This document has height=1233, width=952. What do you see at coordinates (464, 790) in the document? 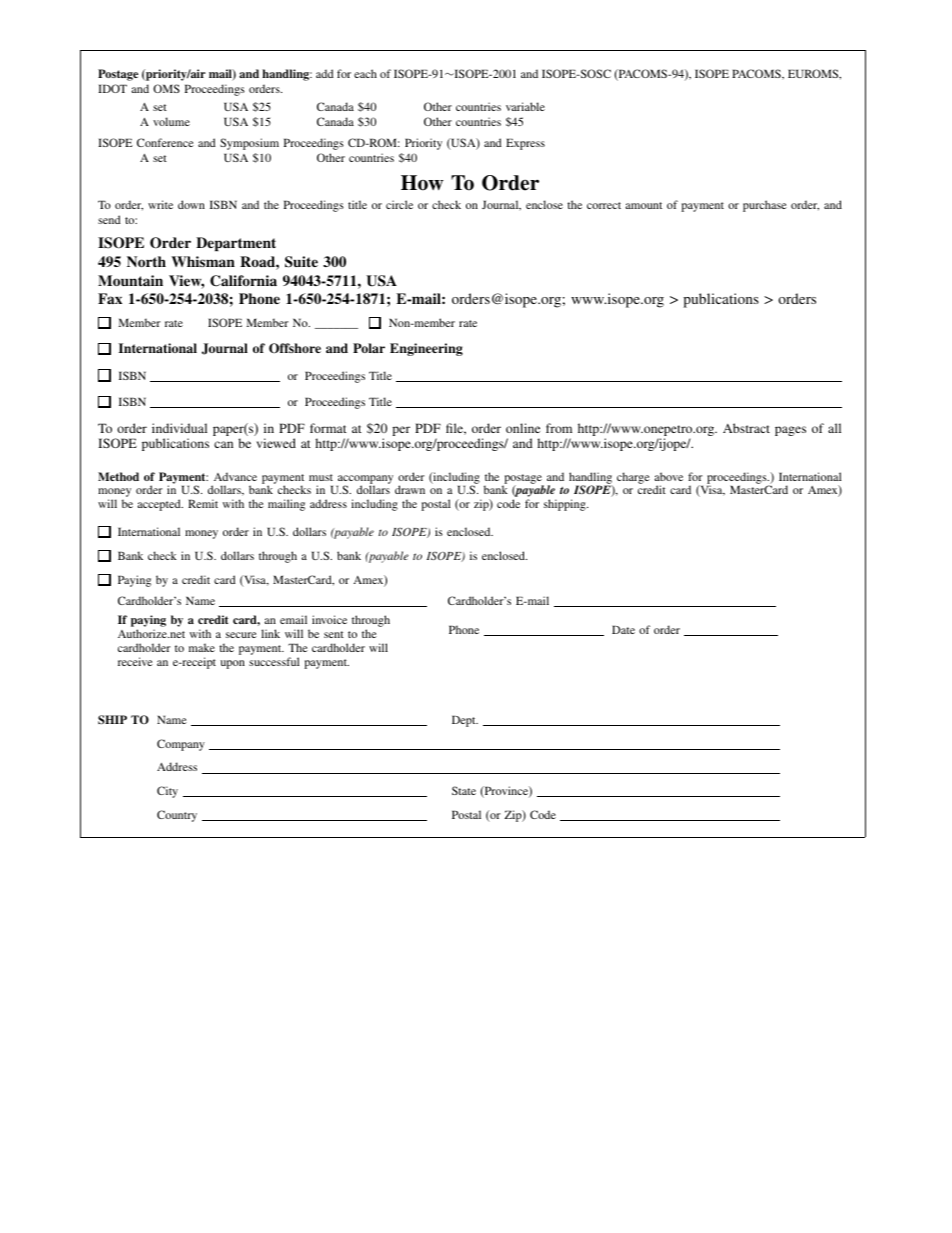
I see `State` at bounding box center [464, 790].
